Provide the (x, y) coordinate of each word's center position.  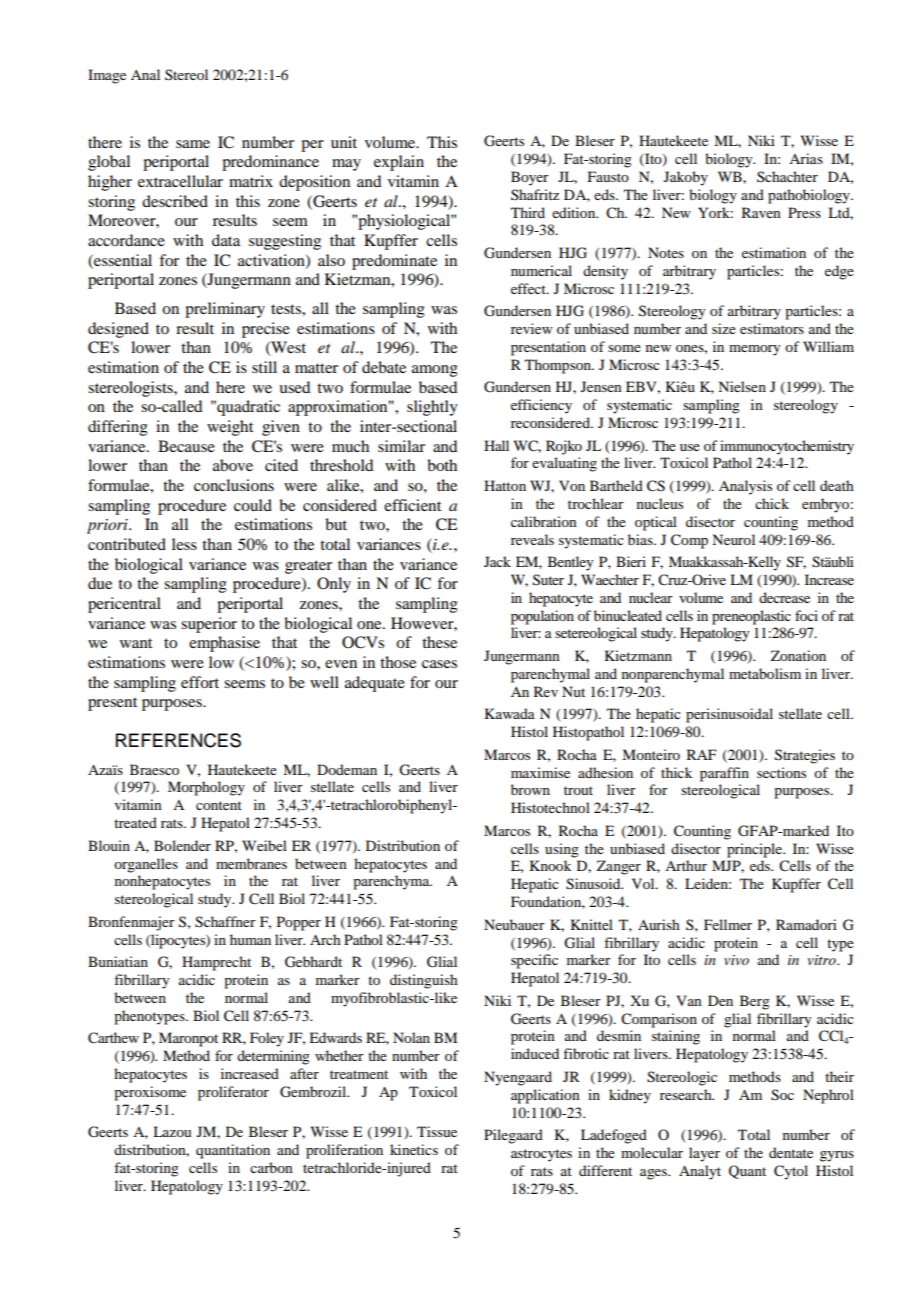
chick (772, 503)
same (193, 144)
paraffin (724, 774)
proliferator (233, 1093)
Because (186, 446)
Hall (496, 445)
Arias (806, 158)
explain (399, 163)
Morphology (206, 788)
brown (530, 789)
